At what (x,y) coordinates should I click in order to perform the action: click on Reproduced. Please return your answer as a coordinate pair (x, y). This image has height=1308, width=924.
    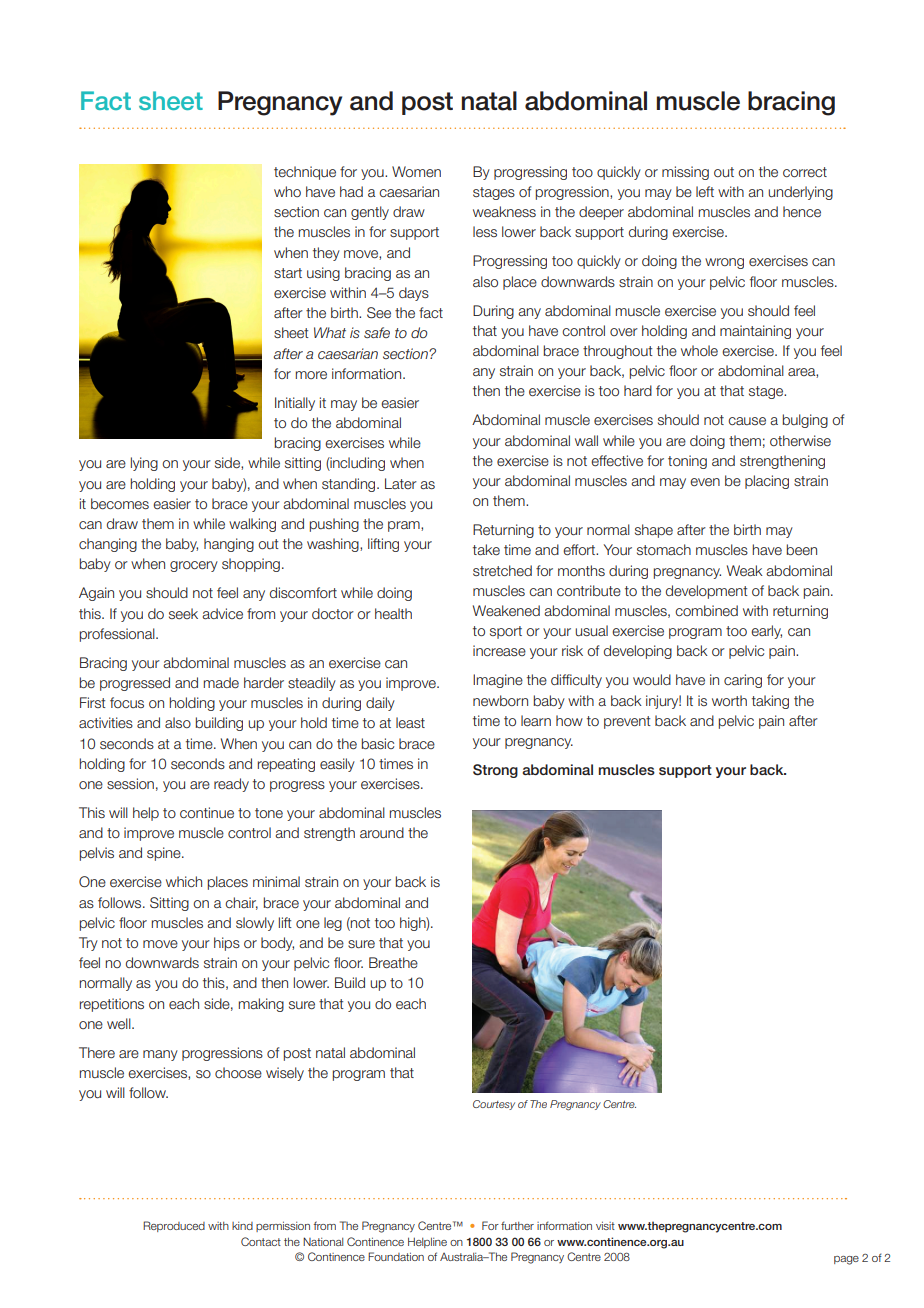
    Looking at the image, I should click on (174, 1226).
